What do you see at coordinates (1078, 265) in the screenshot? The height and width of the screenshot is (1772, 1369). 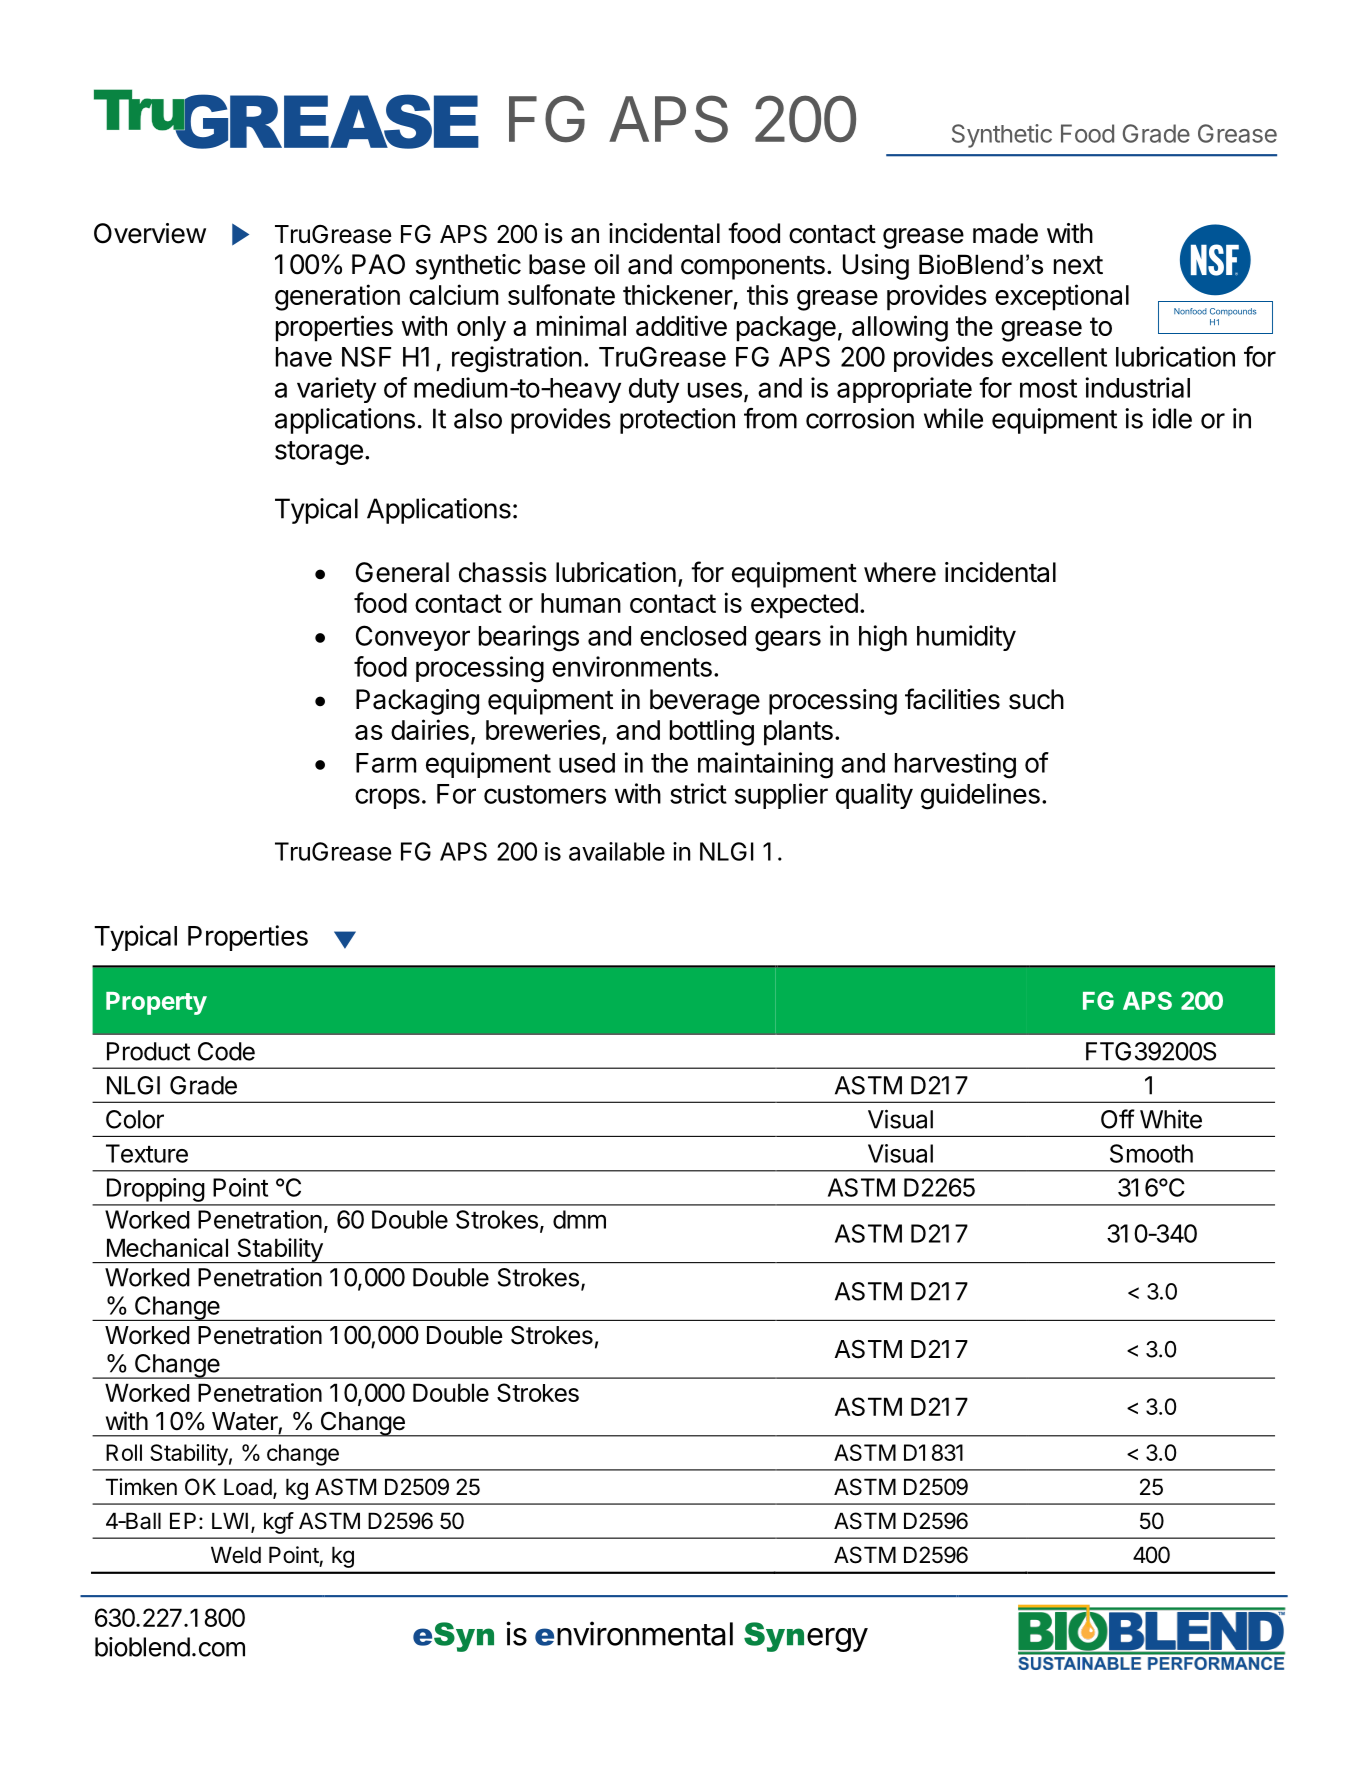 I see `next` at bounding box center [1078, 265].
